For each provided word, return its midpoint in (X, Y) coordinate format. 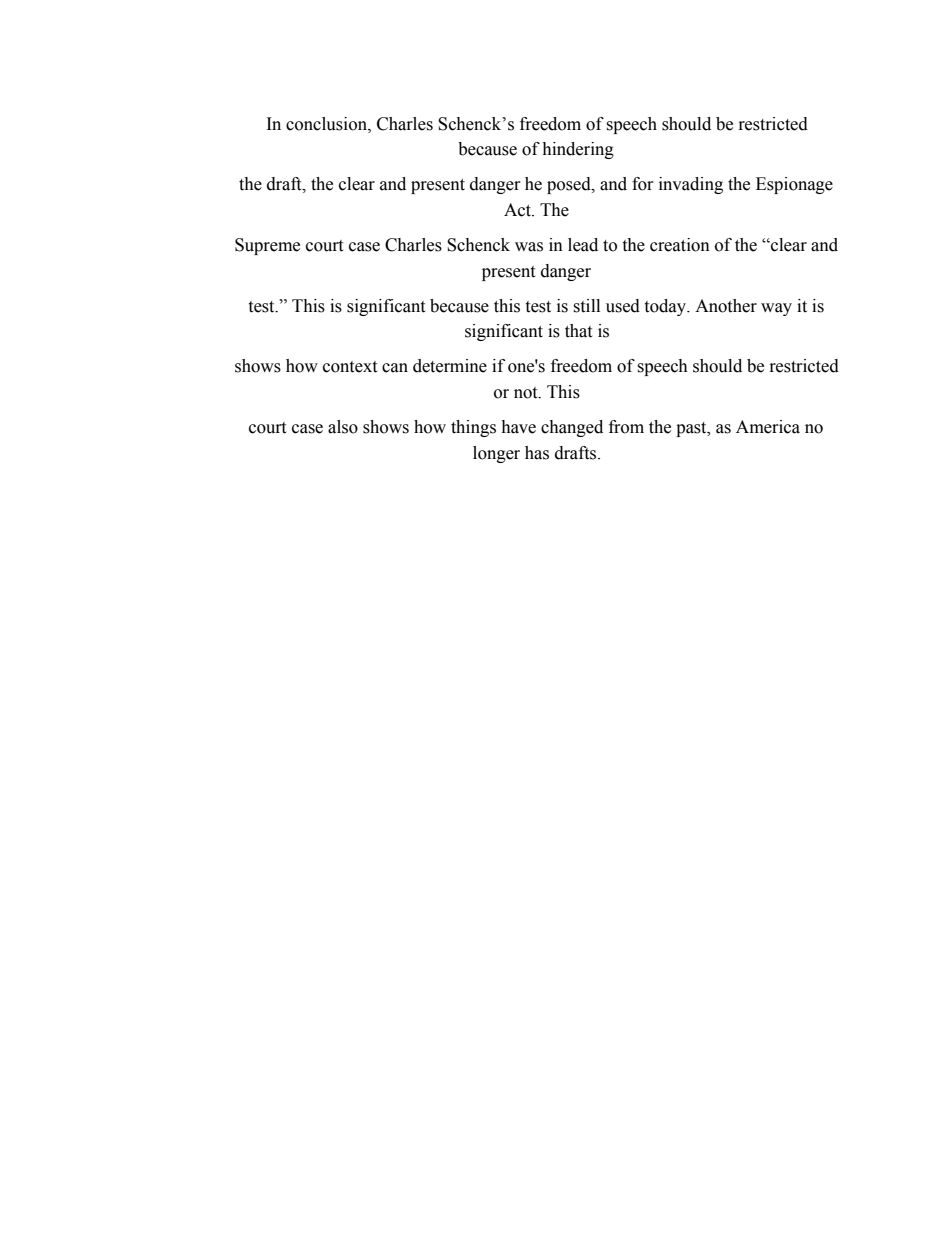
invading (691, 185)
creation (680, 245)
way (776, 309)
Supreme (267, 246)
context (350, 367)
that (578, 331)
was (529, 247)
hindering (578, 150)
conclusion (327, 124)
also (343, 427)
